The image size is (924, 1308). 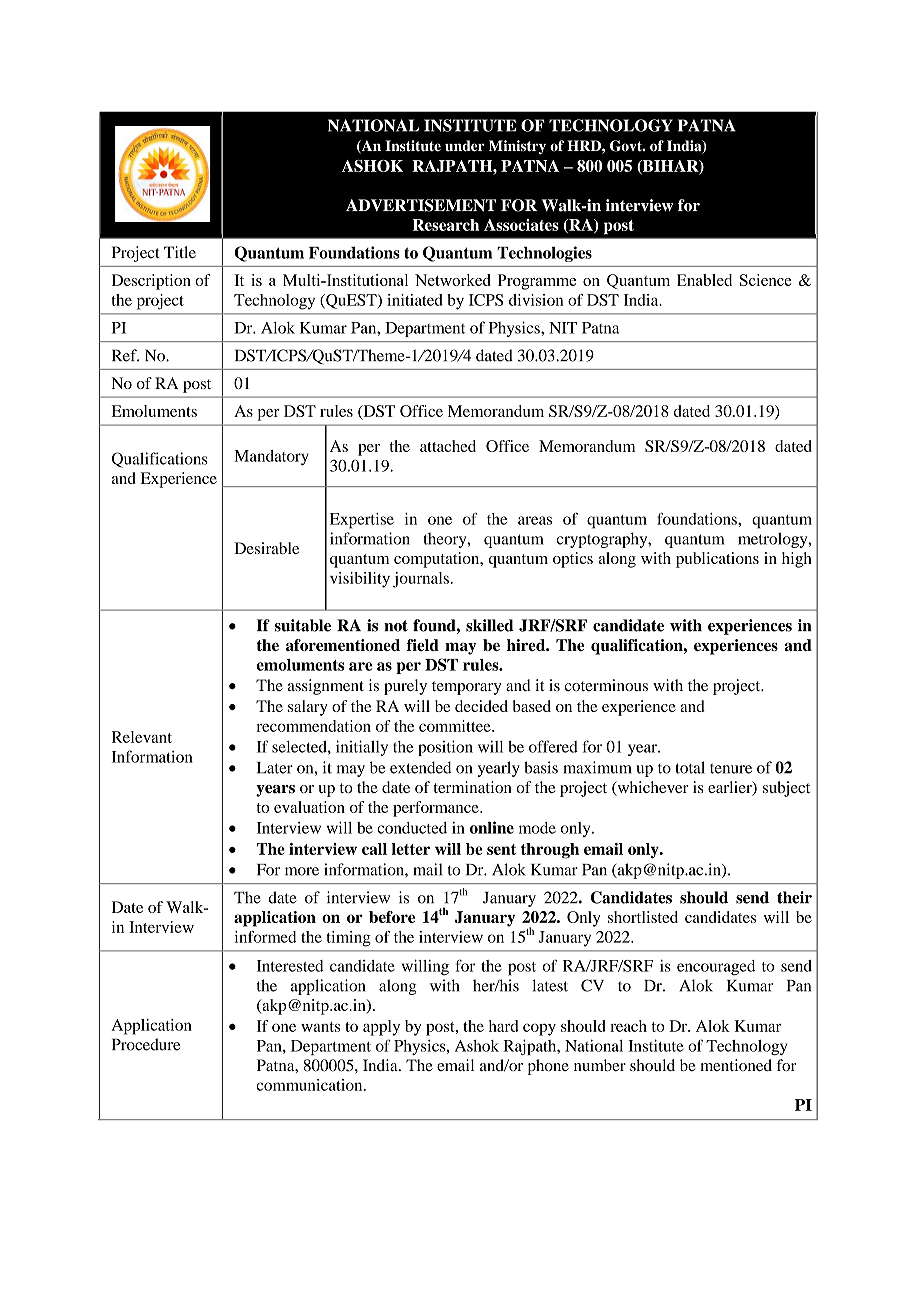 I want to click on Enabled, so click(x=704, y=280).
